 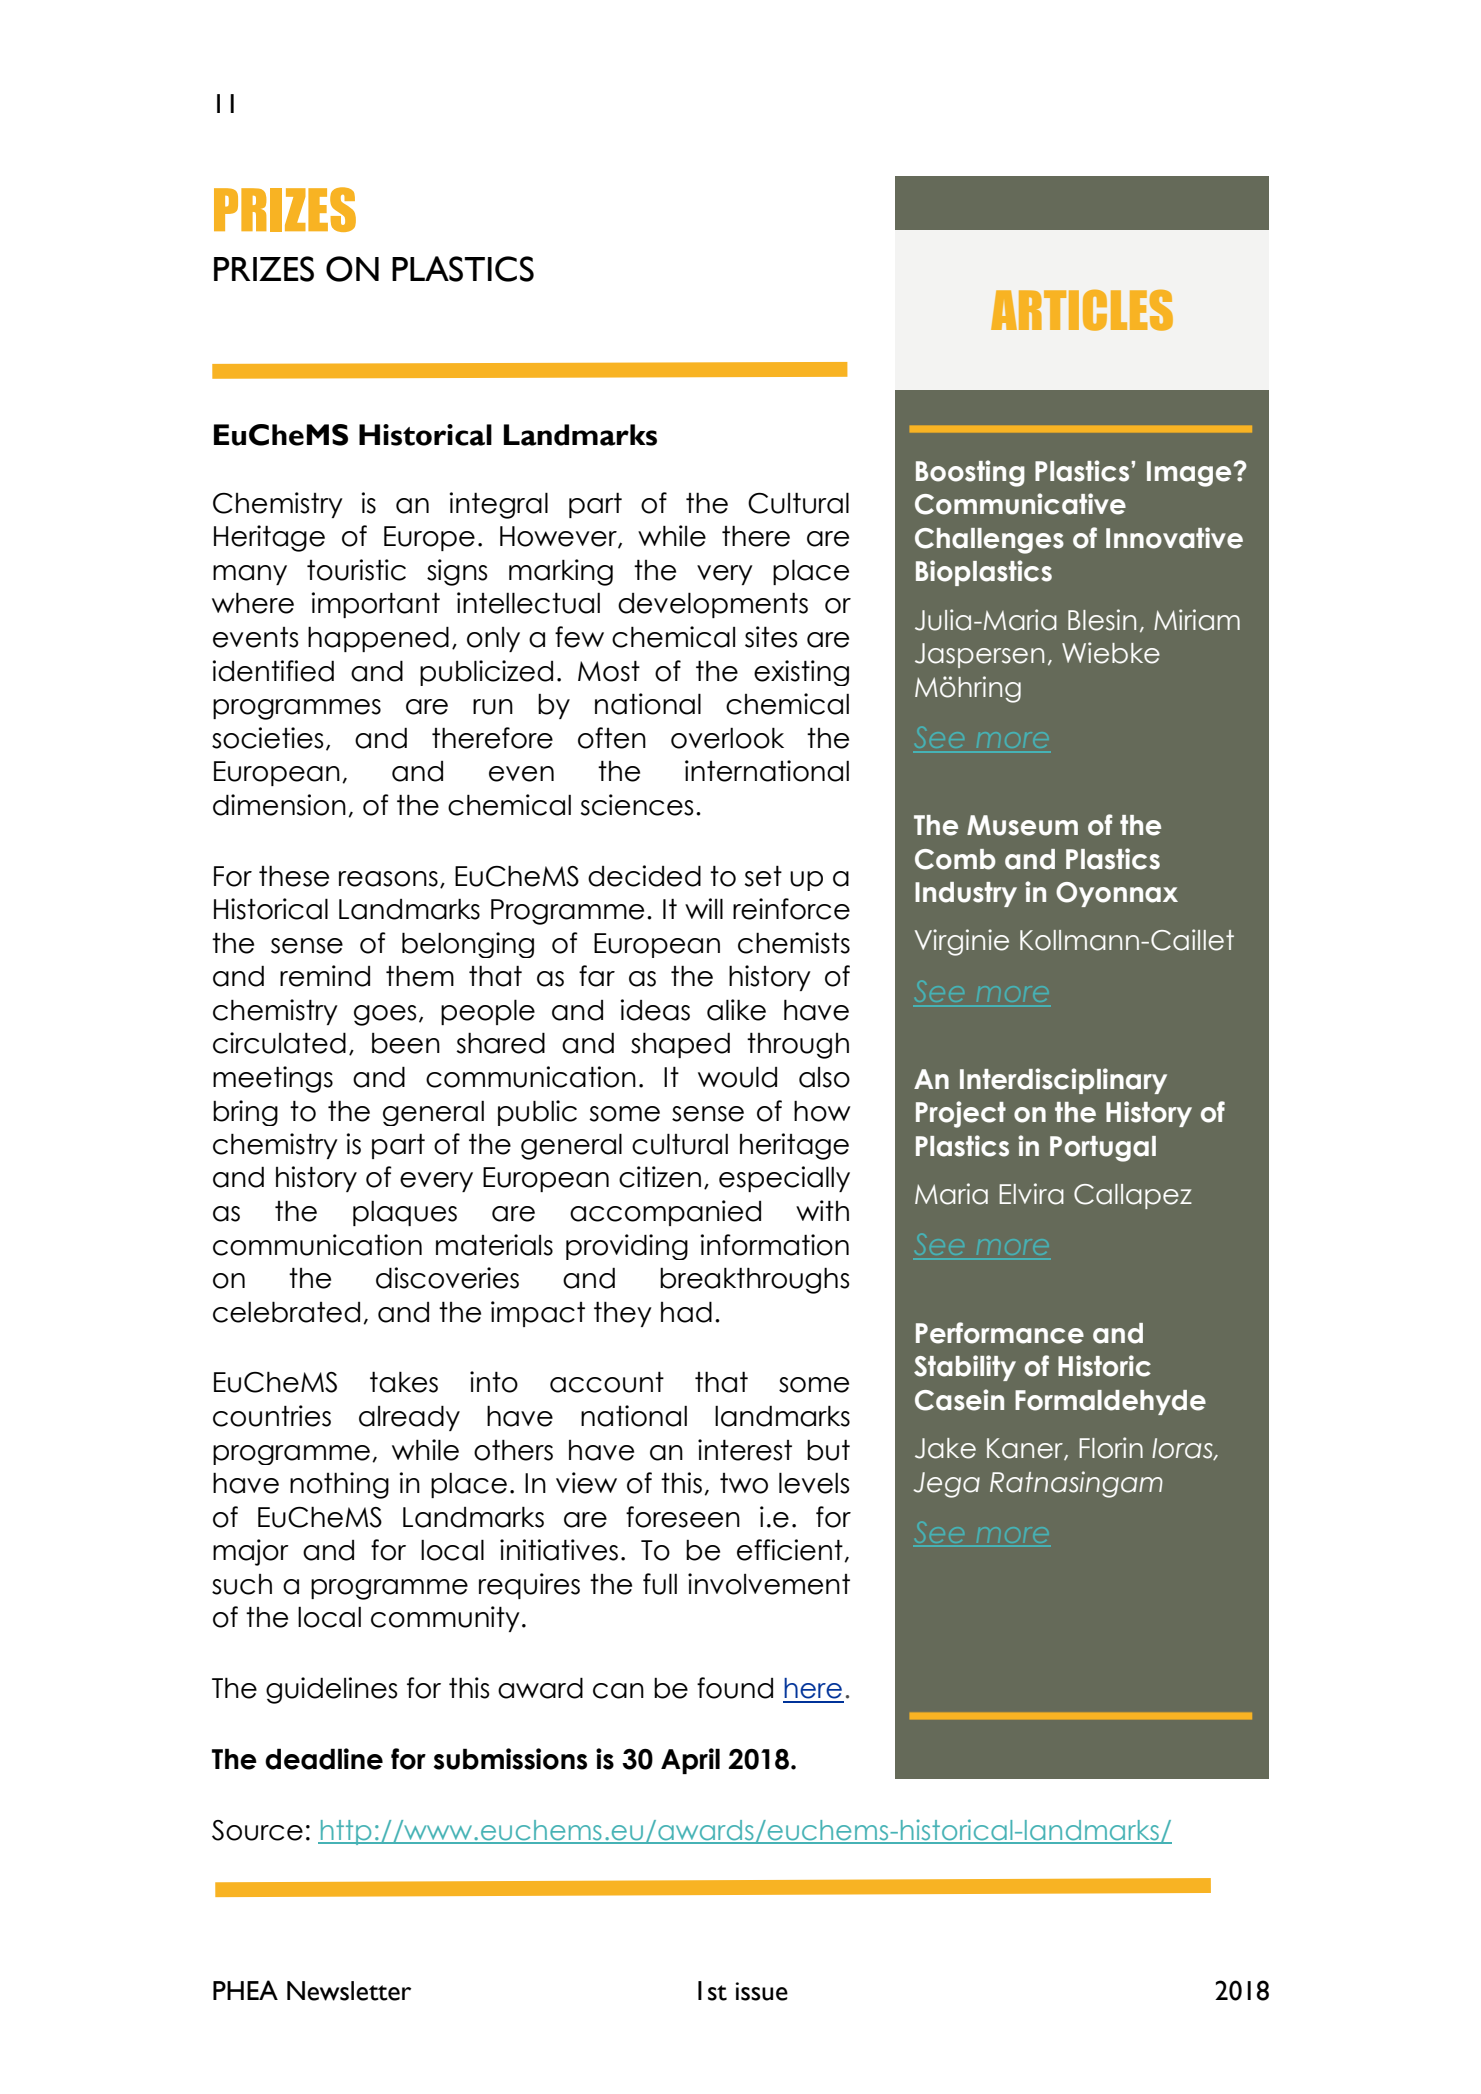 What do you see at coordinates (559, 537) in the document?
I see `However` at bounding box center [559, 537].
